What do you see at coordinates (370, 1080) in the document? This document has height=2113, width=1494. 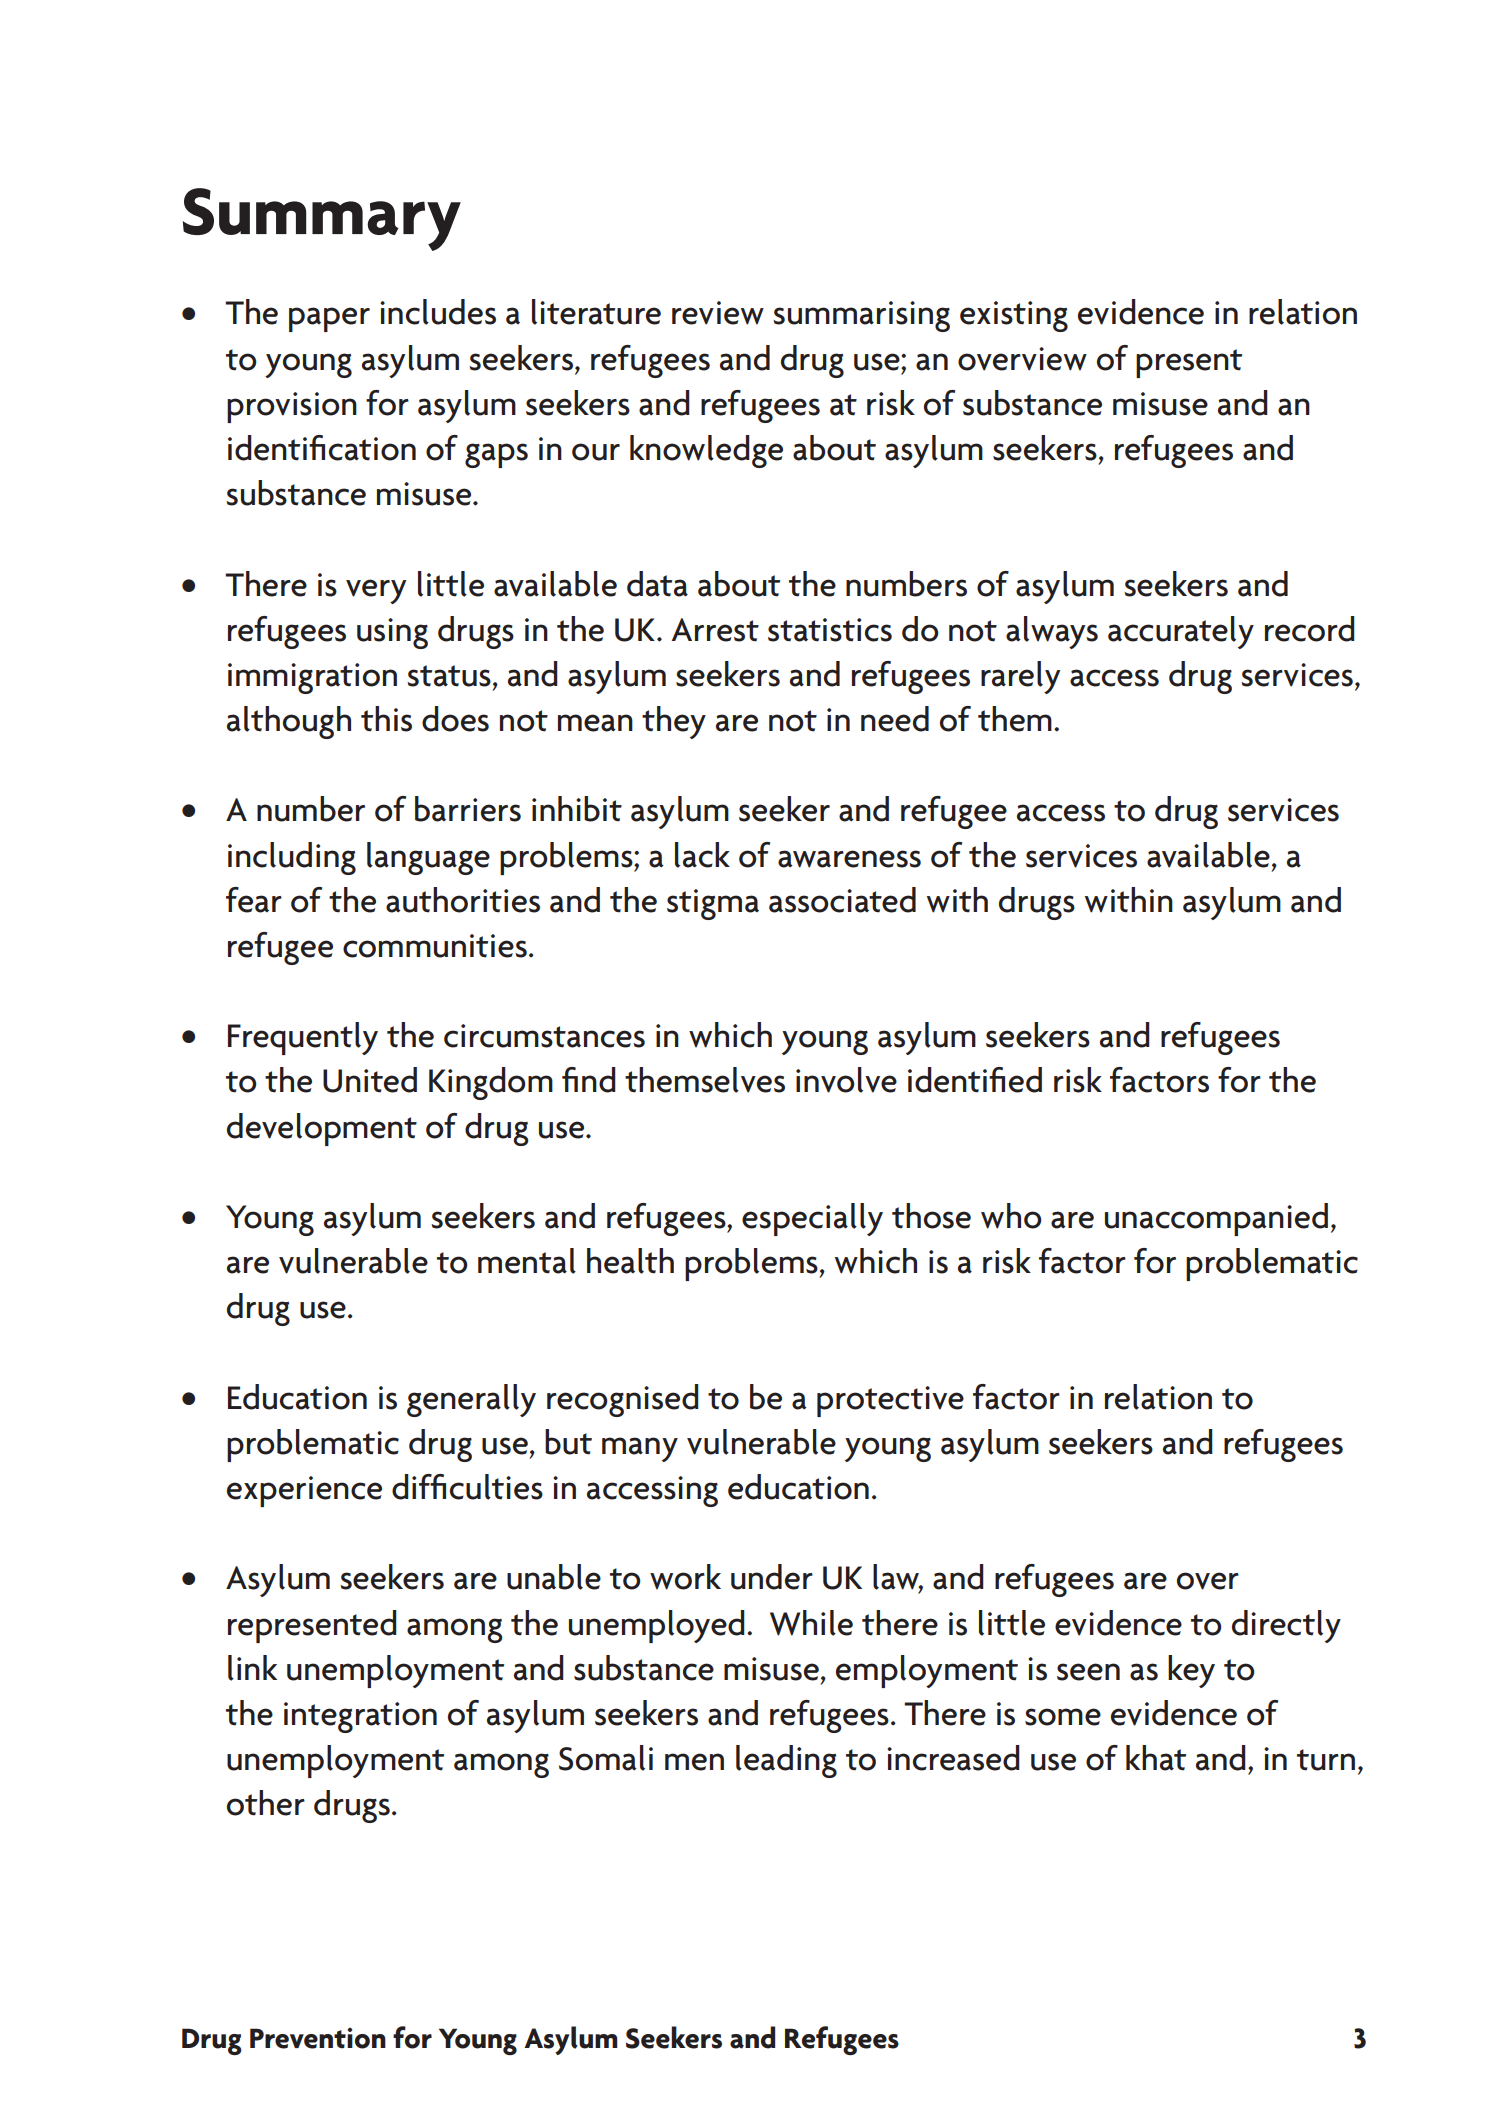 I see `United` at bounding box center [370, 1080].
